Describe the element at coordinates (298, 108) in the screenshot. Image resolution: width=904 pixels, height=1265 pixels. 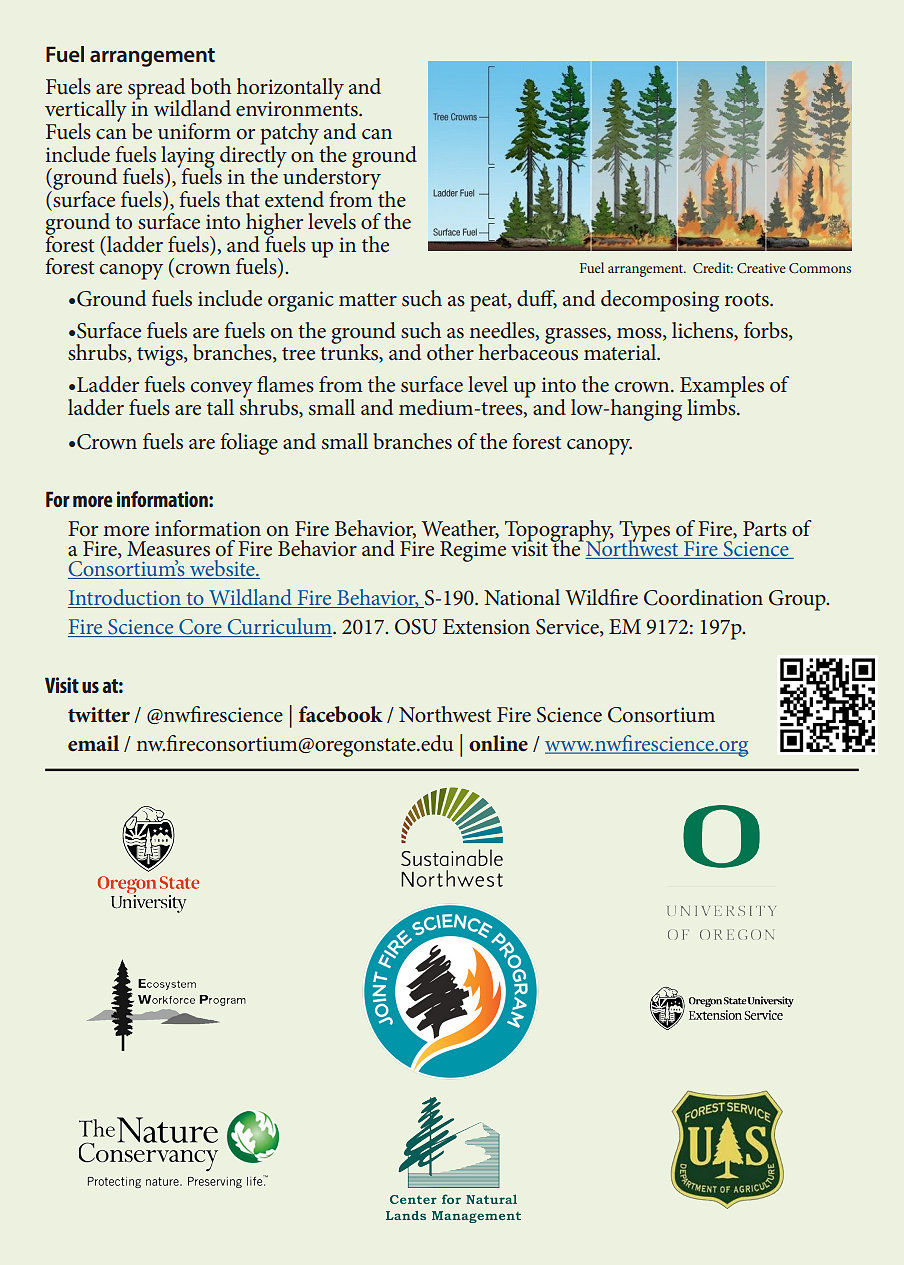
I see `environments` at that location.
